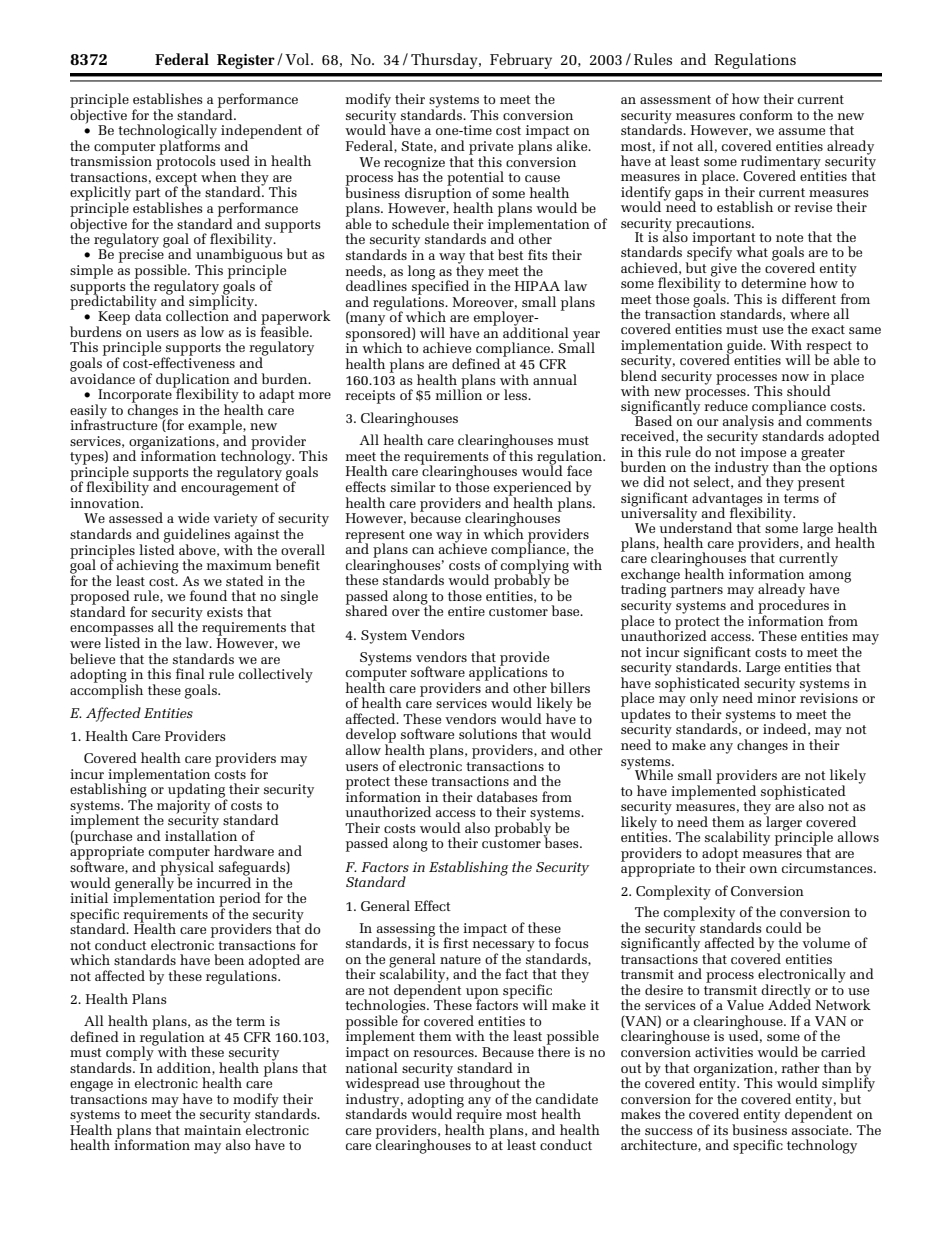 The image size is (952, 1233). I want to click on throughout, so click(484, 1084).
